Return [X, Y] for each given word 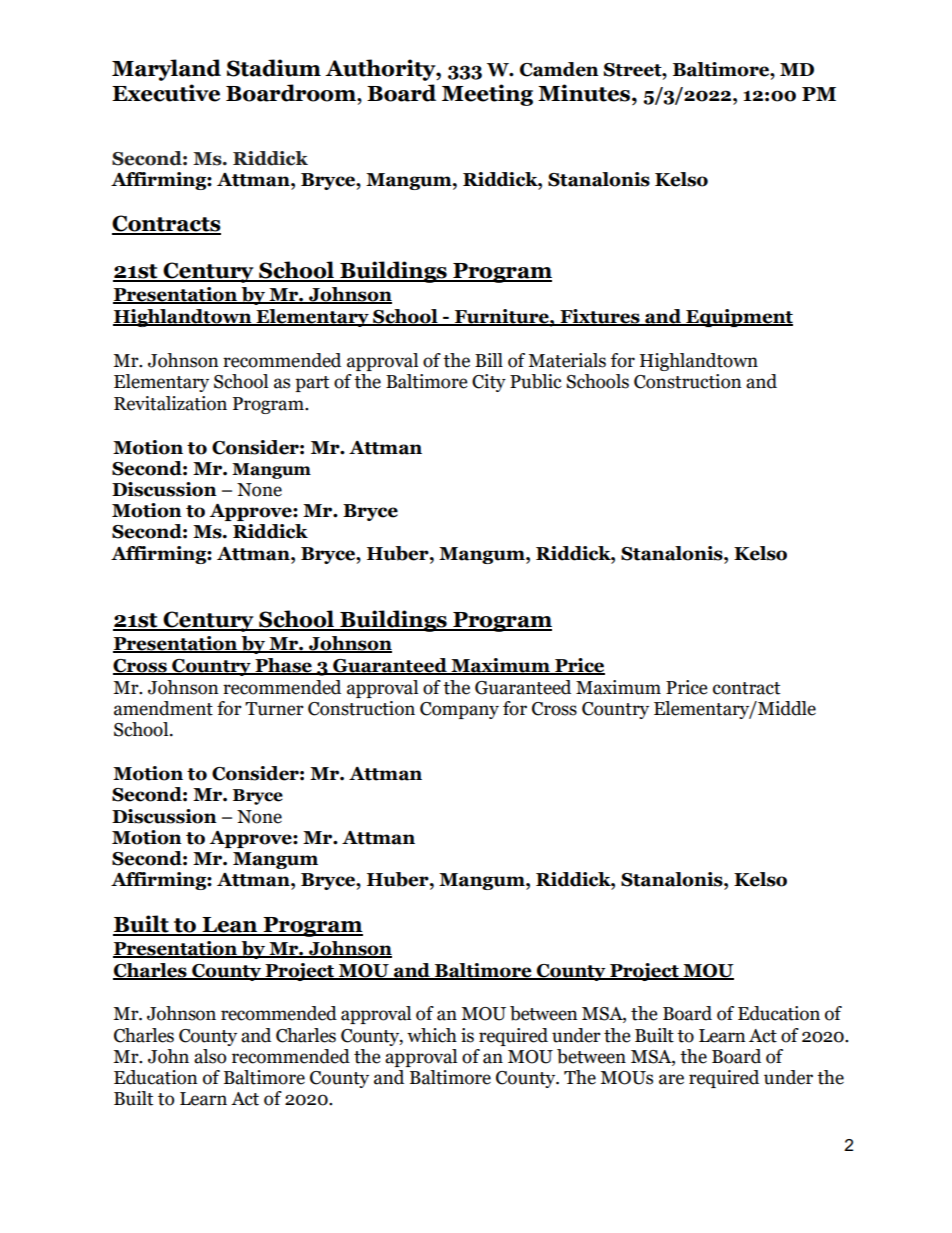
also [210, 1056]
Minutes [585, 93]
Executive [166, 93]
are [671, 1079]
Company [459, 710]
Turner [274, 709]
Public [536, 381]
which [432, 1035]
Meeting [487, 95]
